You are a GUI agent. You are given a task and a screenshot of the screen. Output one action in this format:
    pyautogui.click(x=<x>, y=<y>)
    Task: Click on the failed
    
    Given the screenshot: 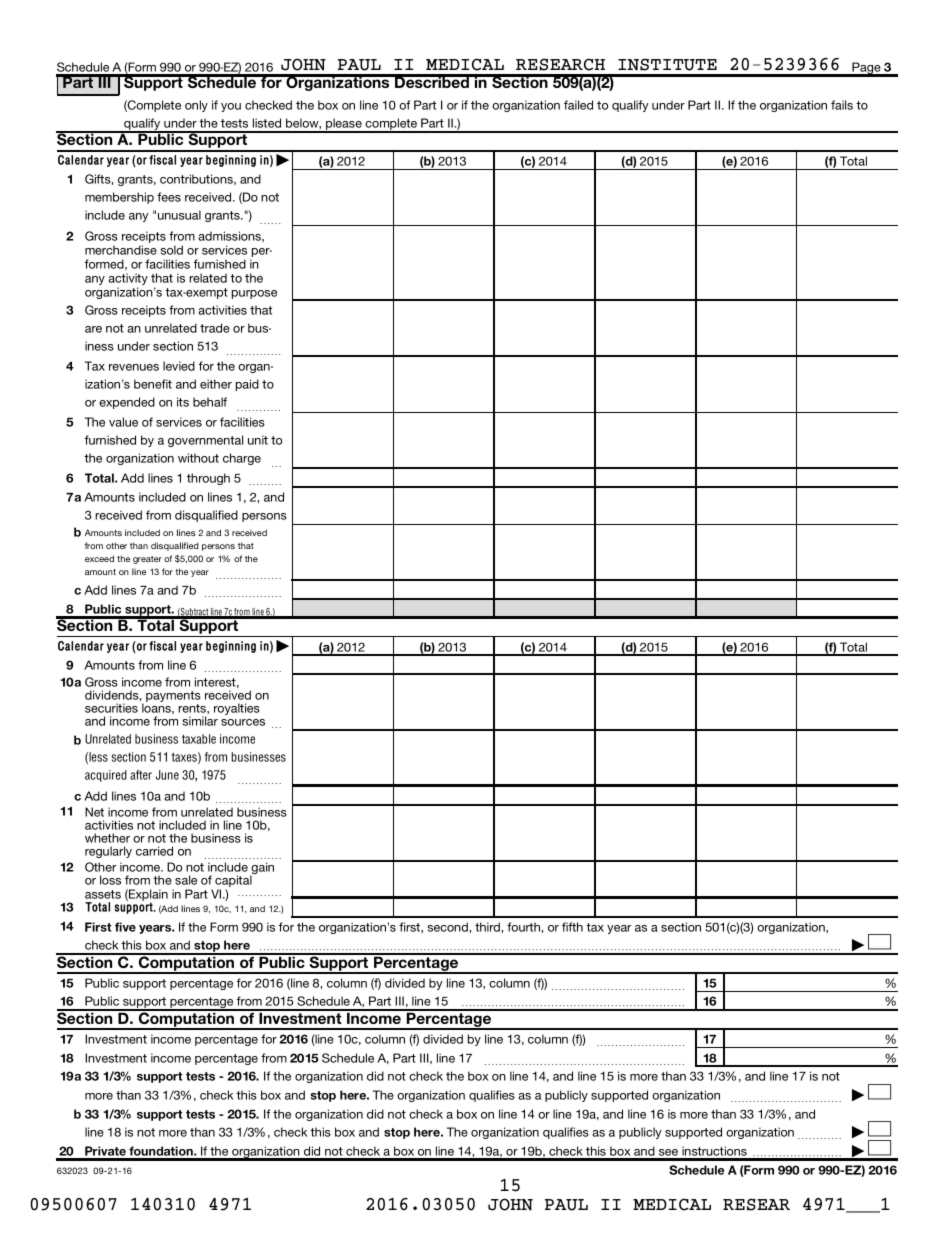 What is the action you would take?
    pyautogui.click(x=578, y=105)
